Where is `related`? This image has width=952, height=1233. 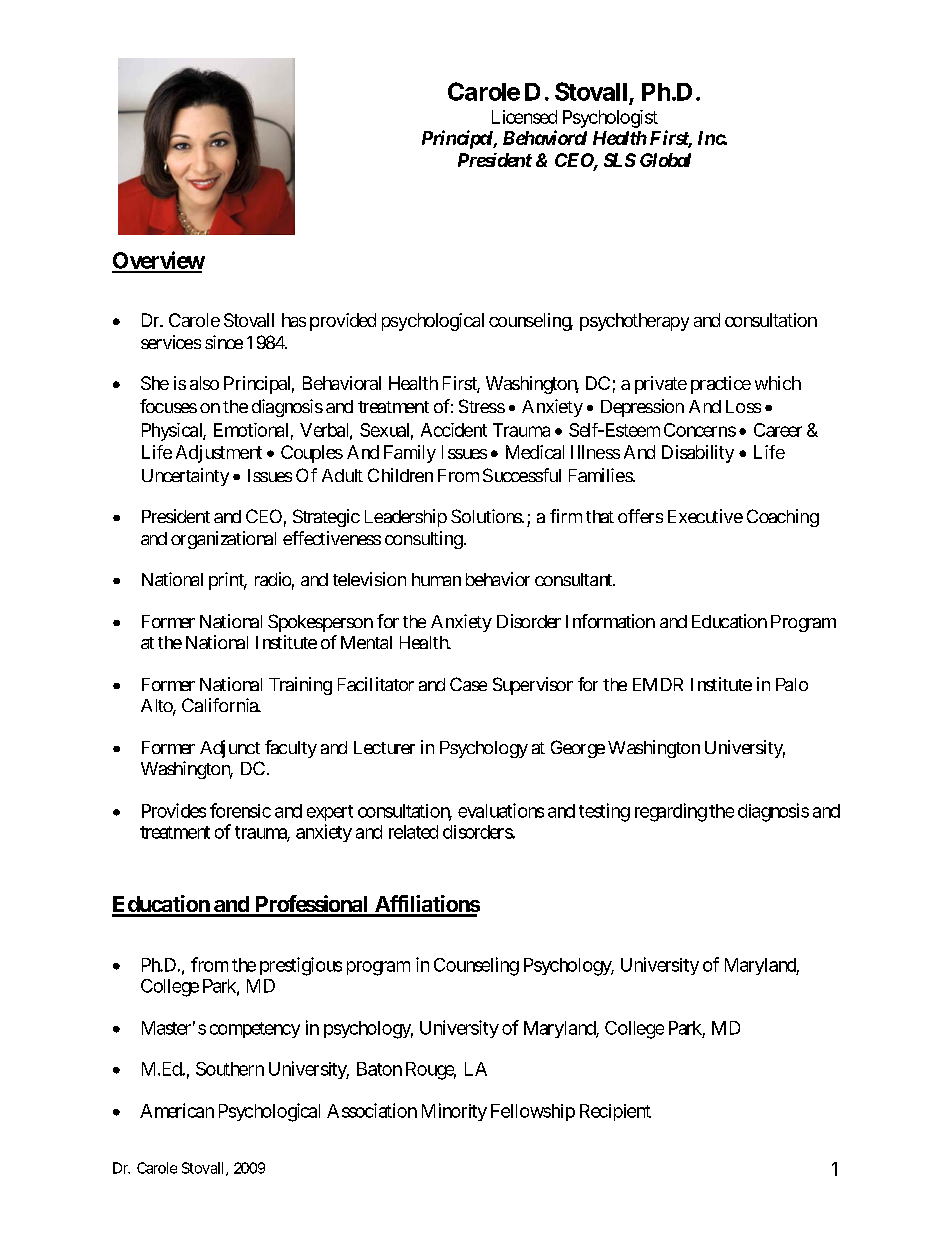
related is located at coordinates (413, 832).
